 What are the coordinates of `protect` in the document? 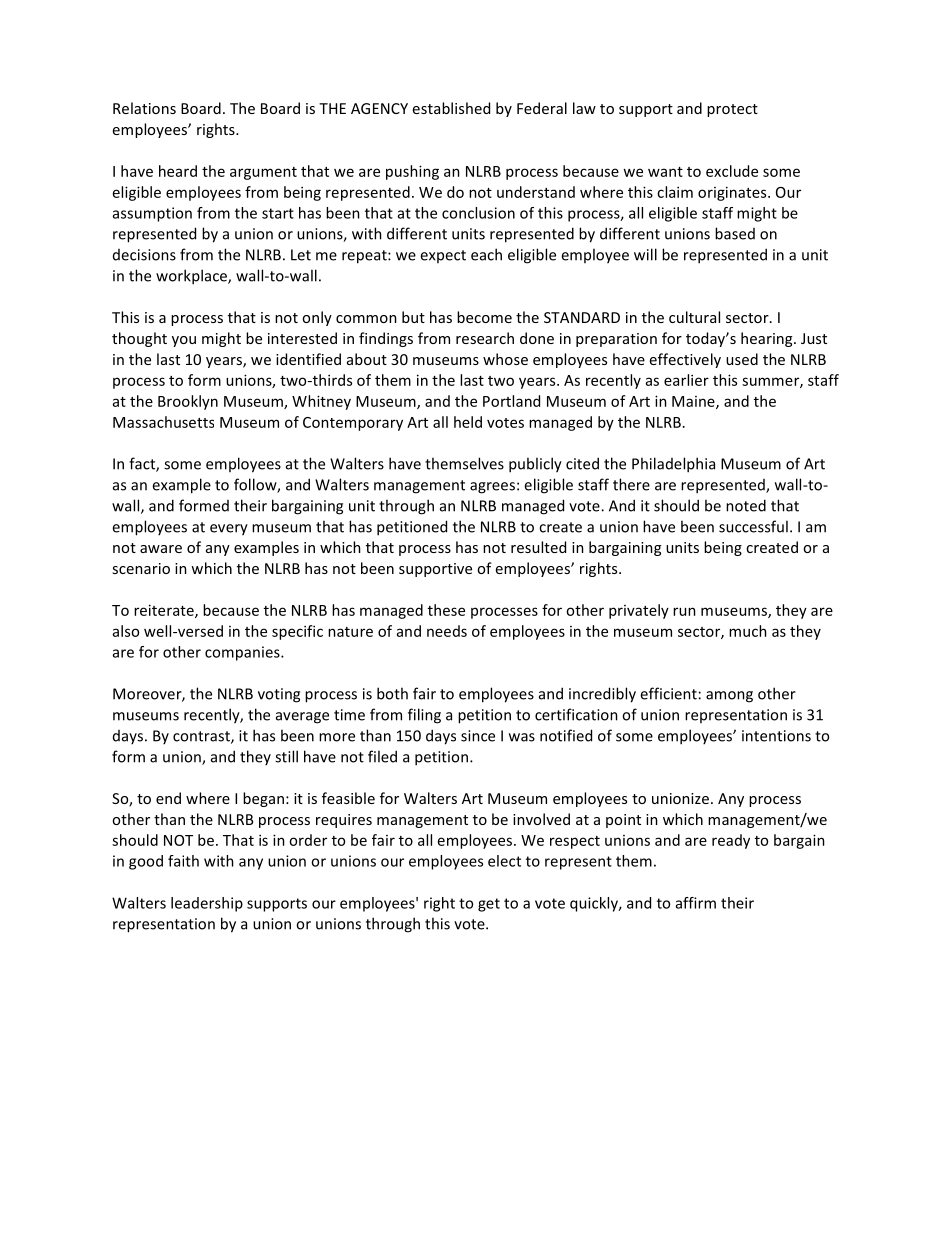 It's located at (732, 110).
